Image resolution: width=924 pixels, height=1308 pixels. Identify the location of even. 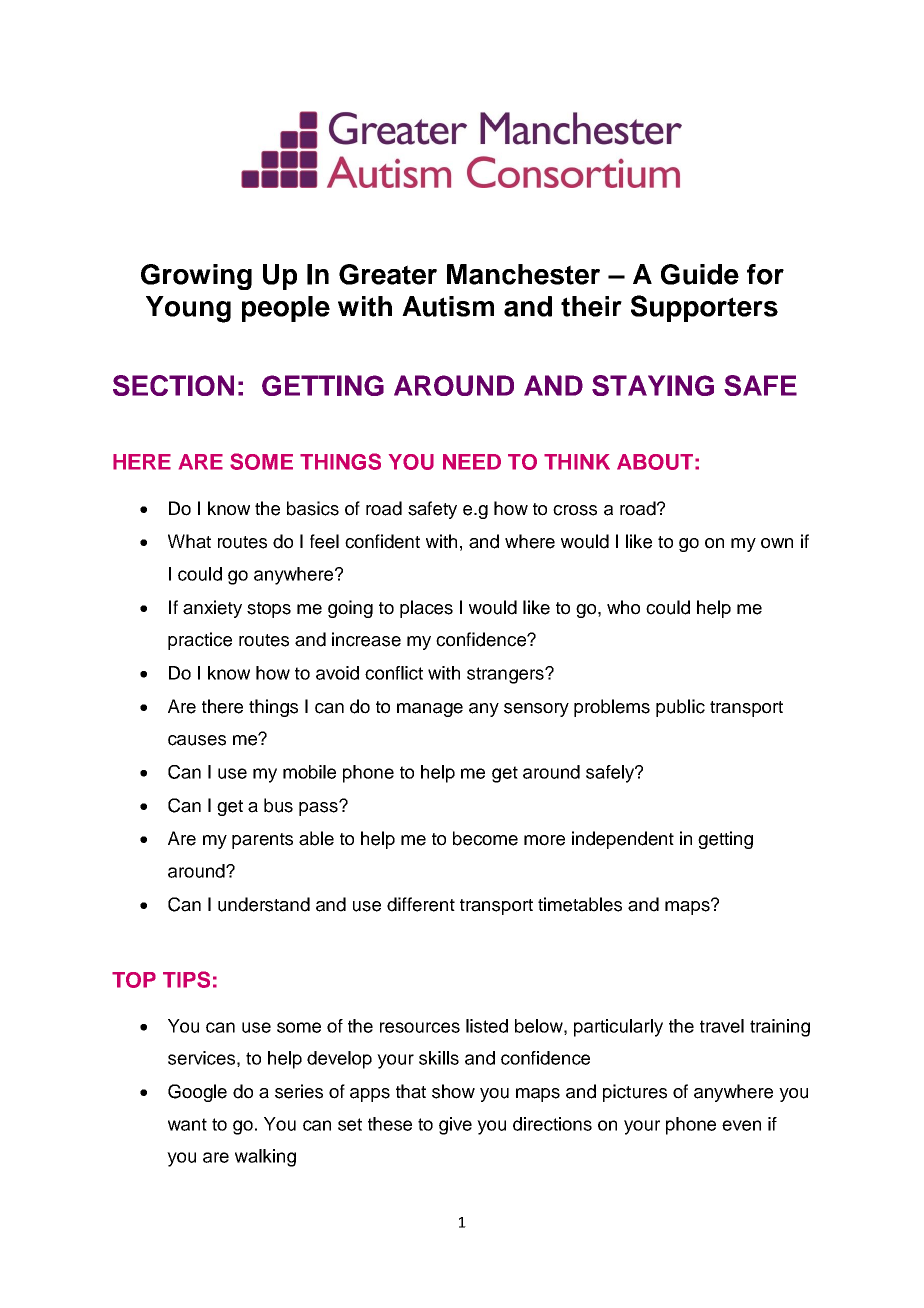
(741, 1125).
